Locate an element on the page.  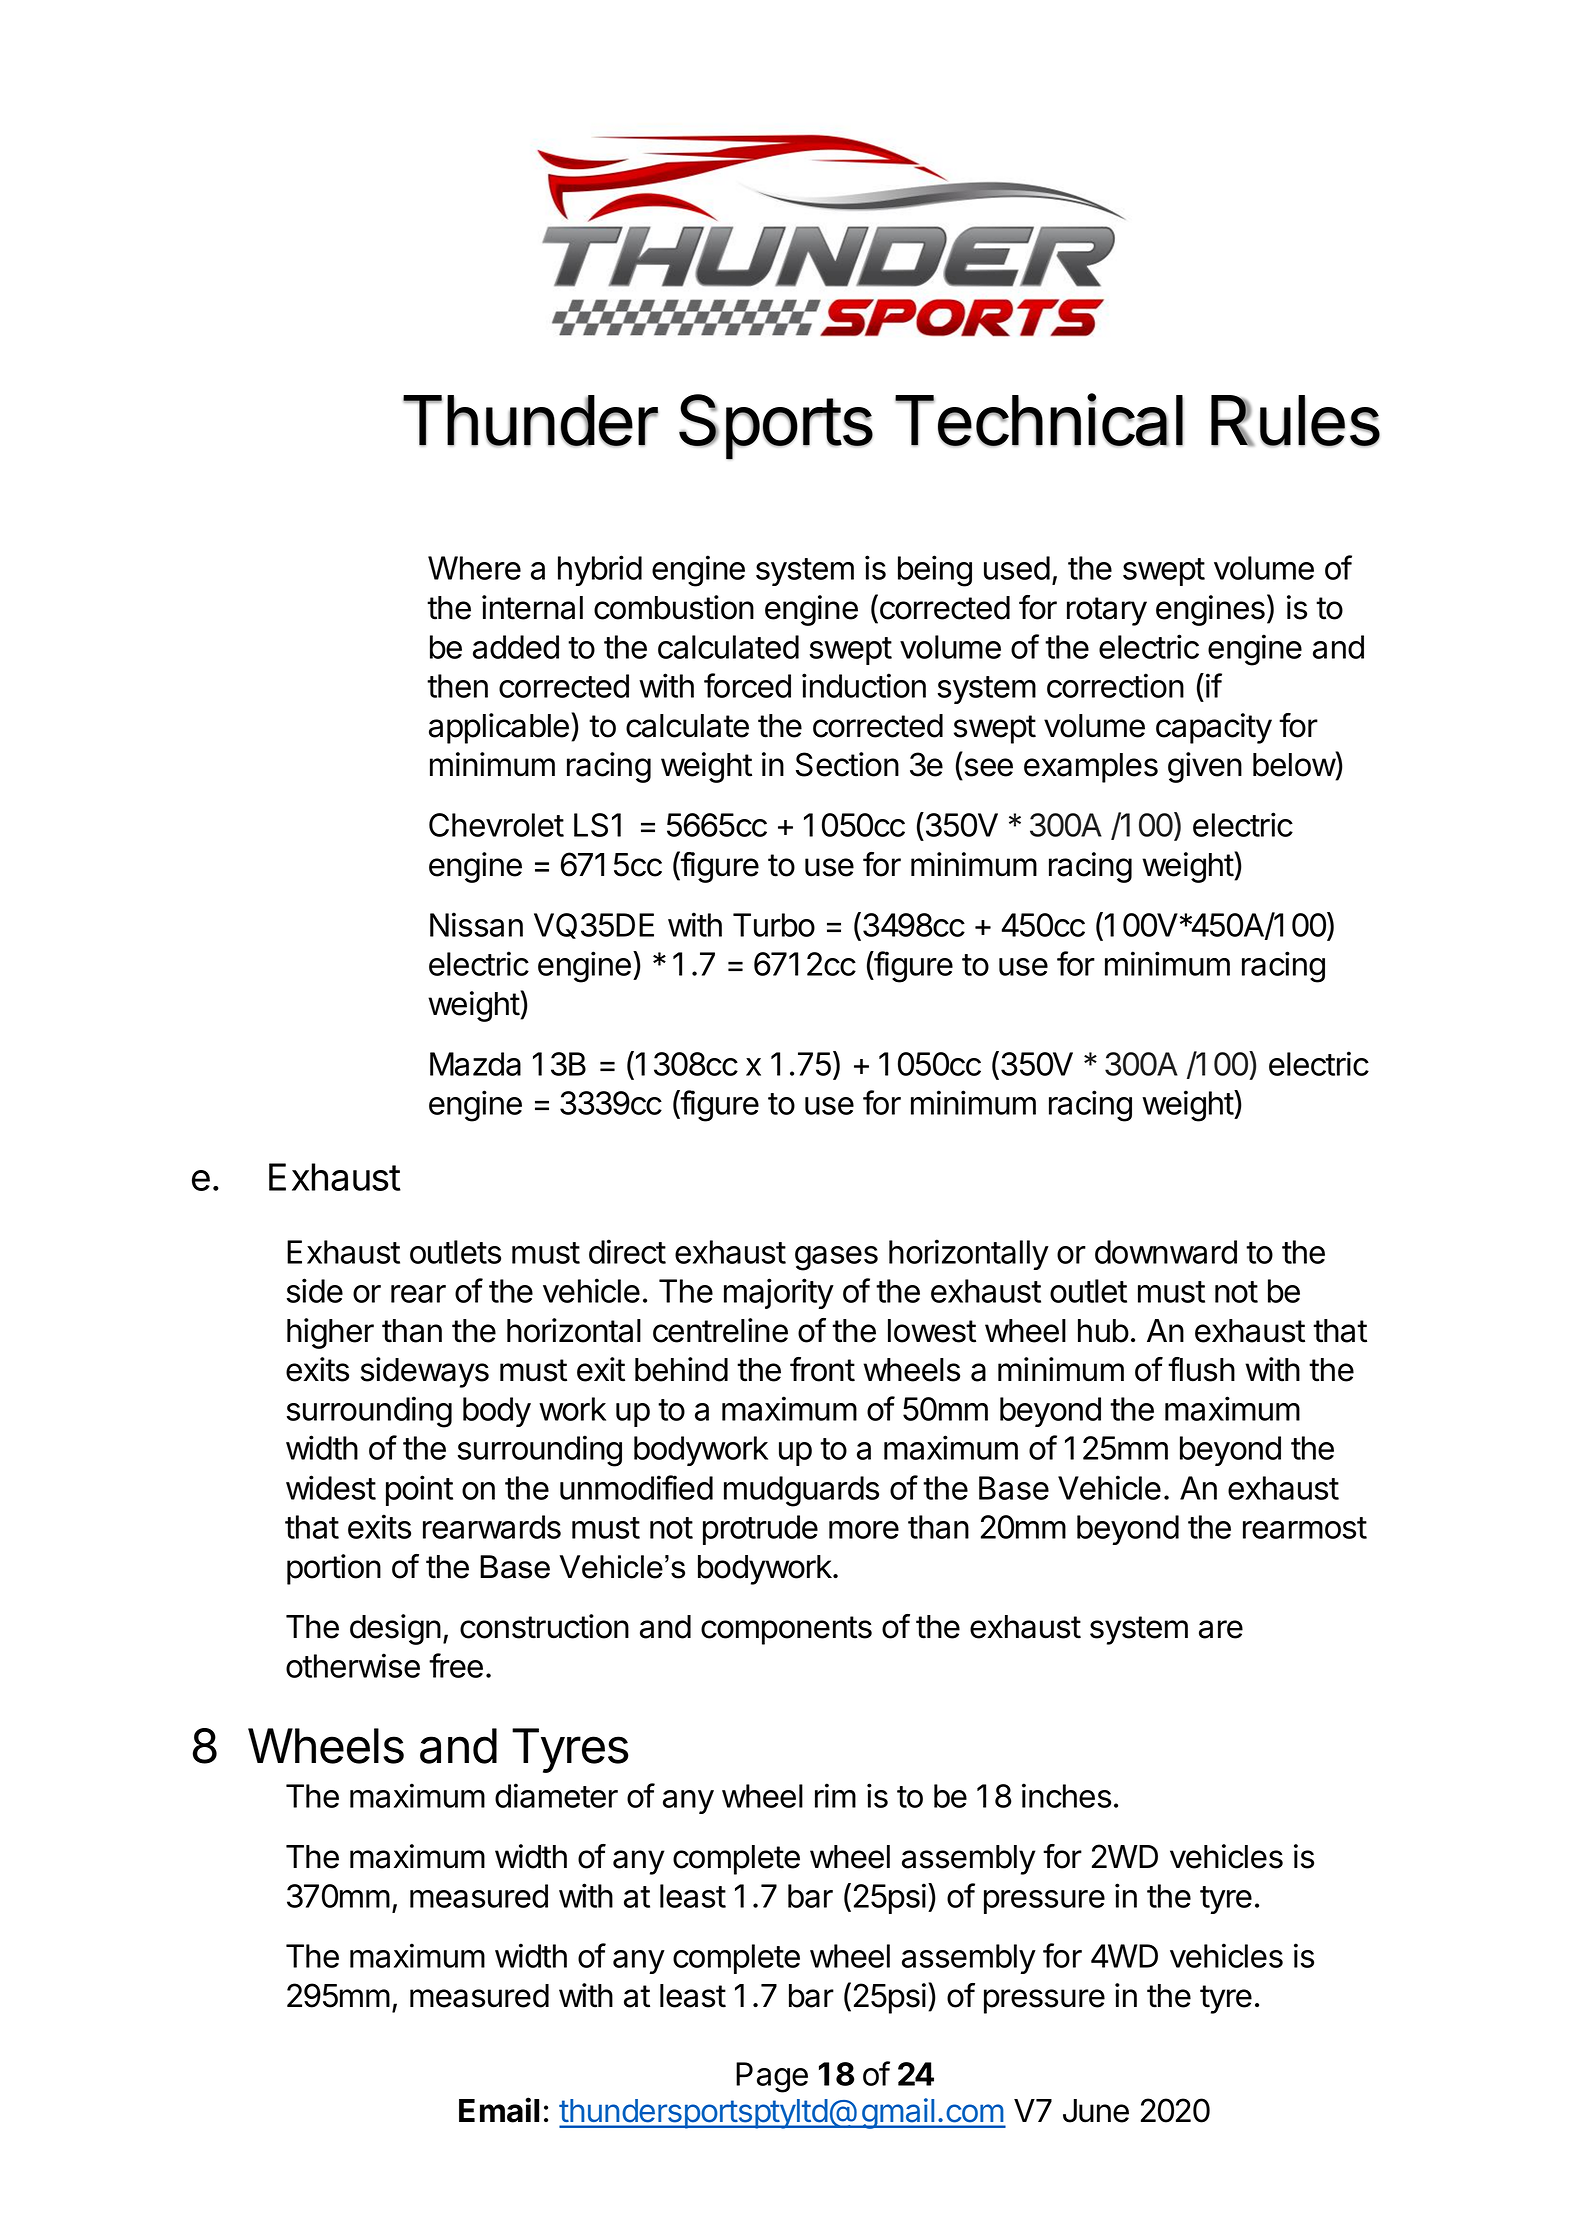
given is located at coordinates (1205, 767).
